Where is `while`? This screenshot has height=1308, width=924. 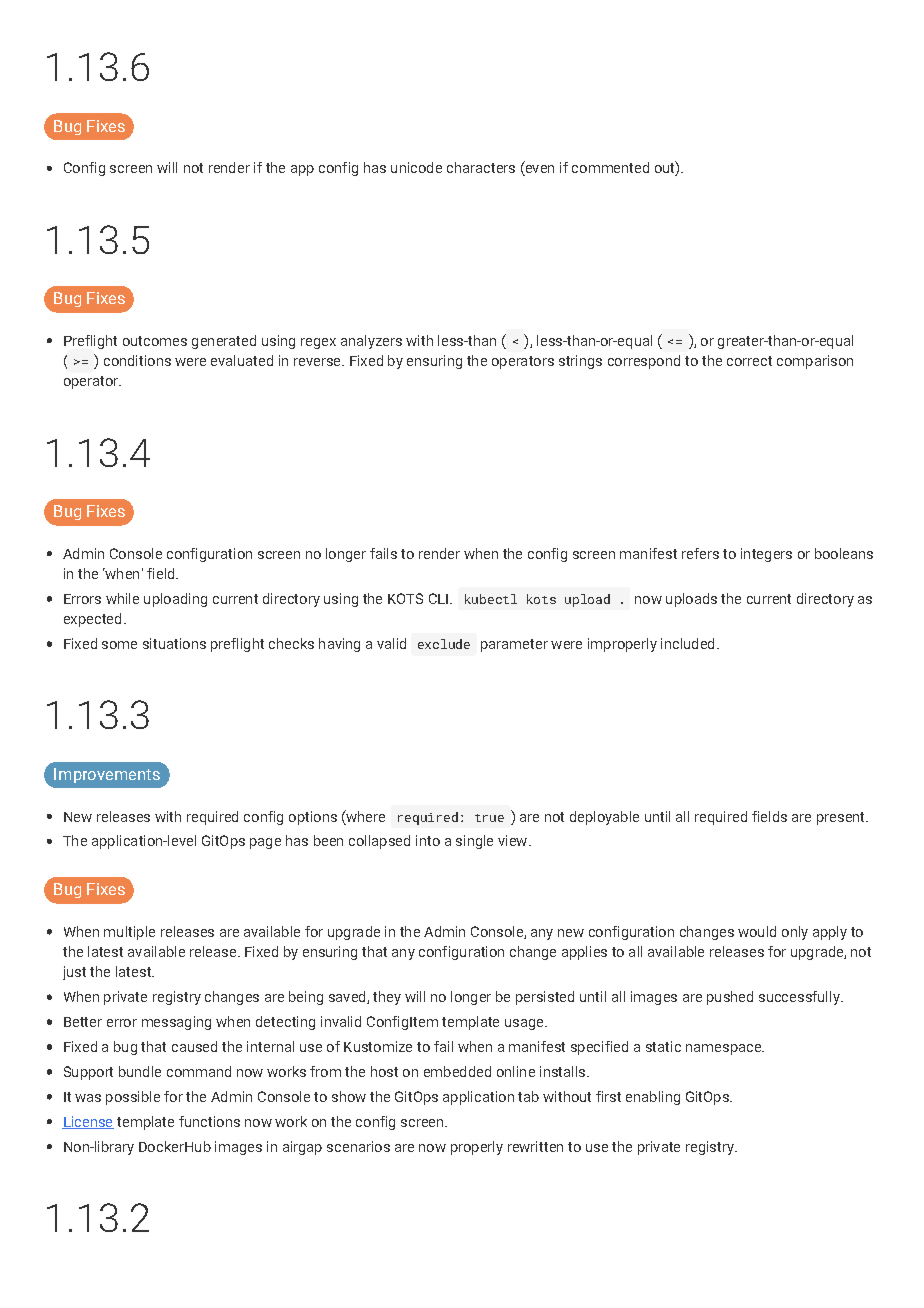 while is located at coordinates (122, 598).
